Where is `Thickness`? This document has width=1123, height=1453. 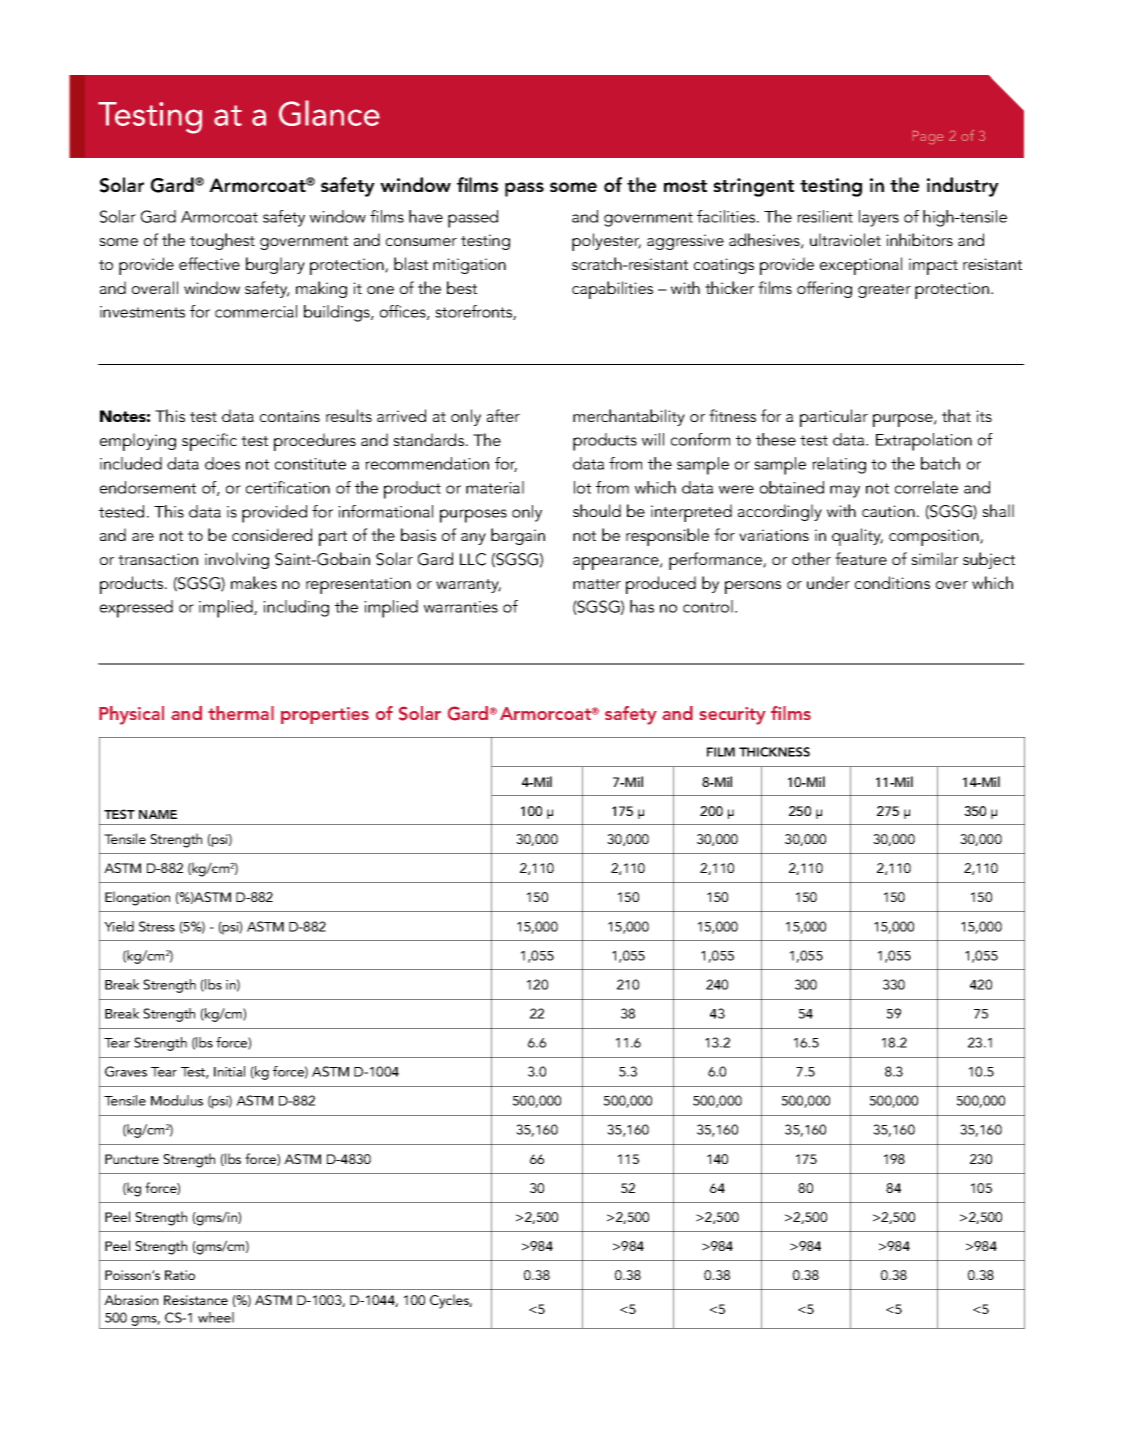
Thickness is located at coordinates (774, 752).
